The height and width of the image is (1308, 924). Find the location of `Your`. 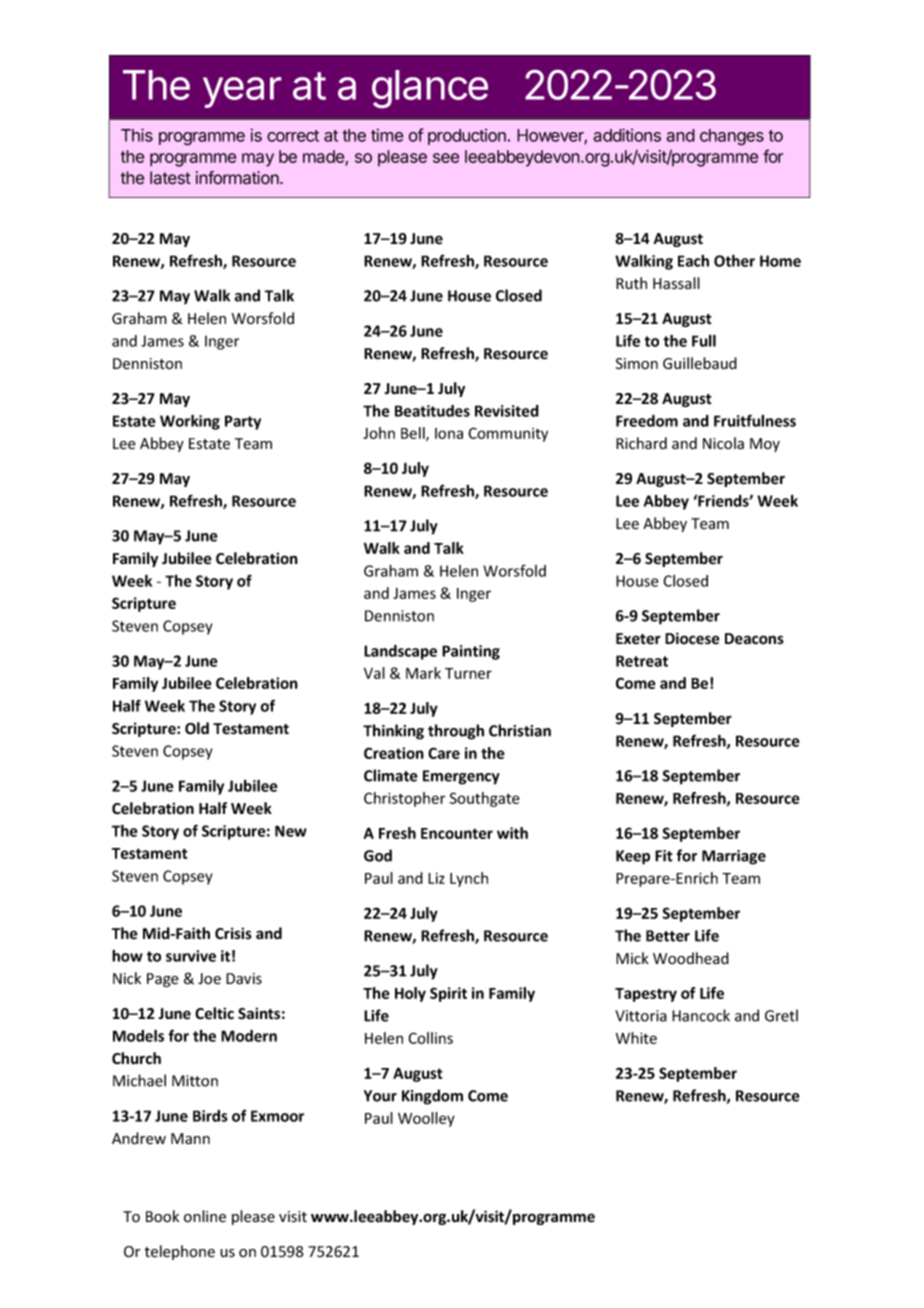

Your is located at coordinates (380, 1096).
